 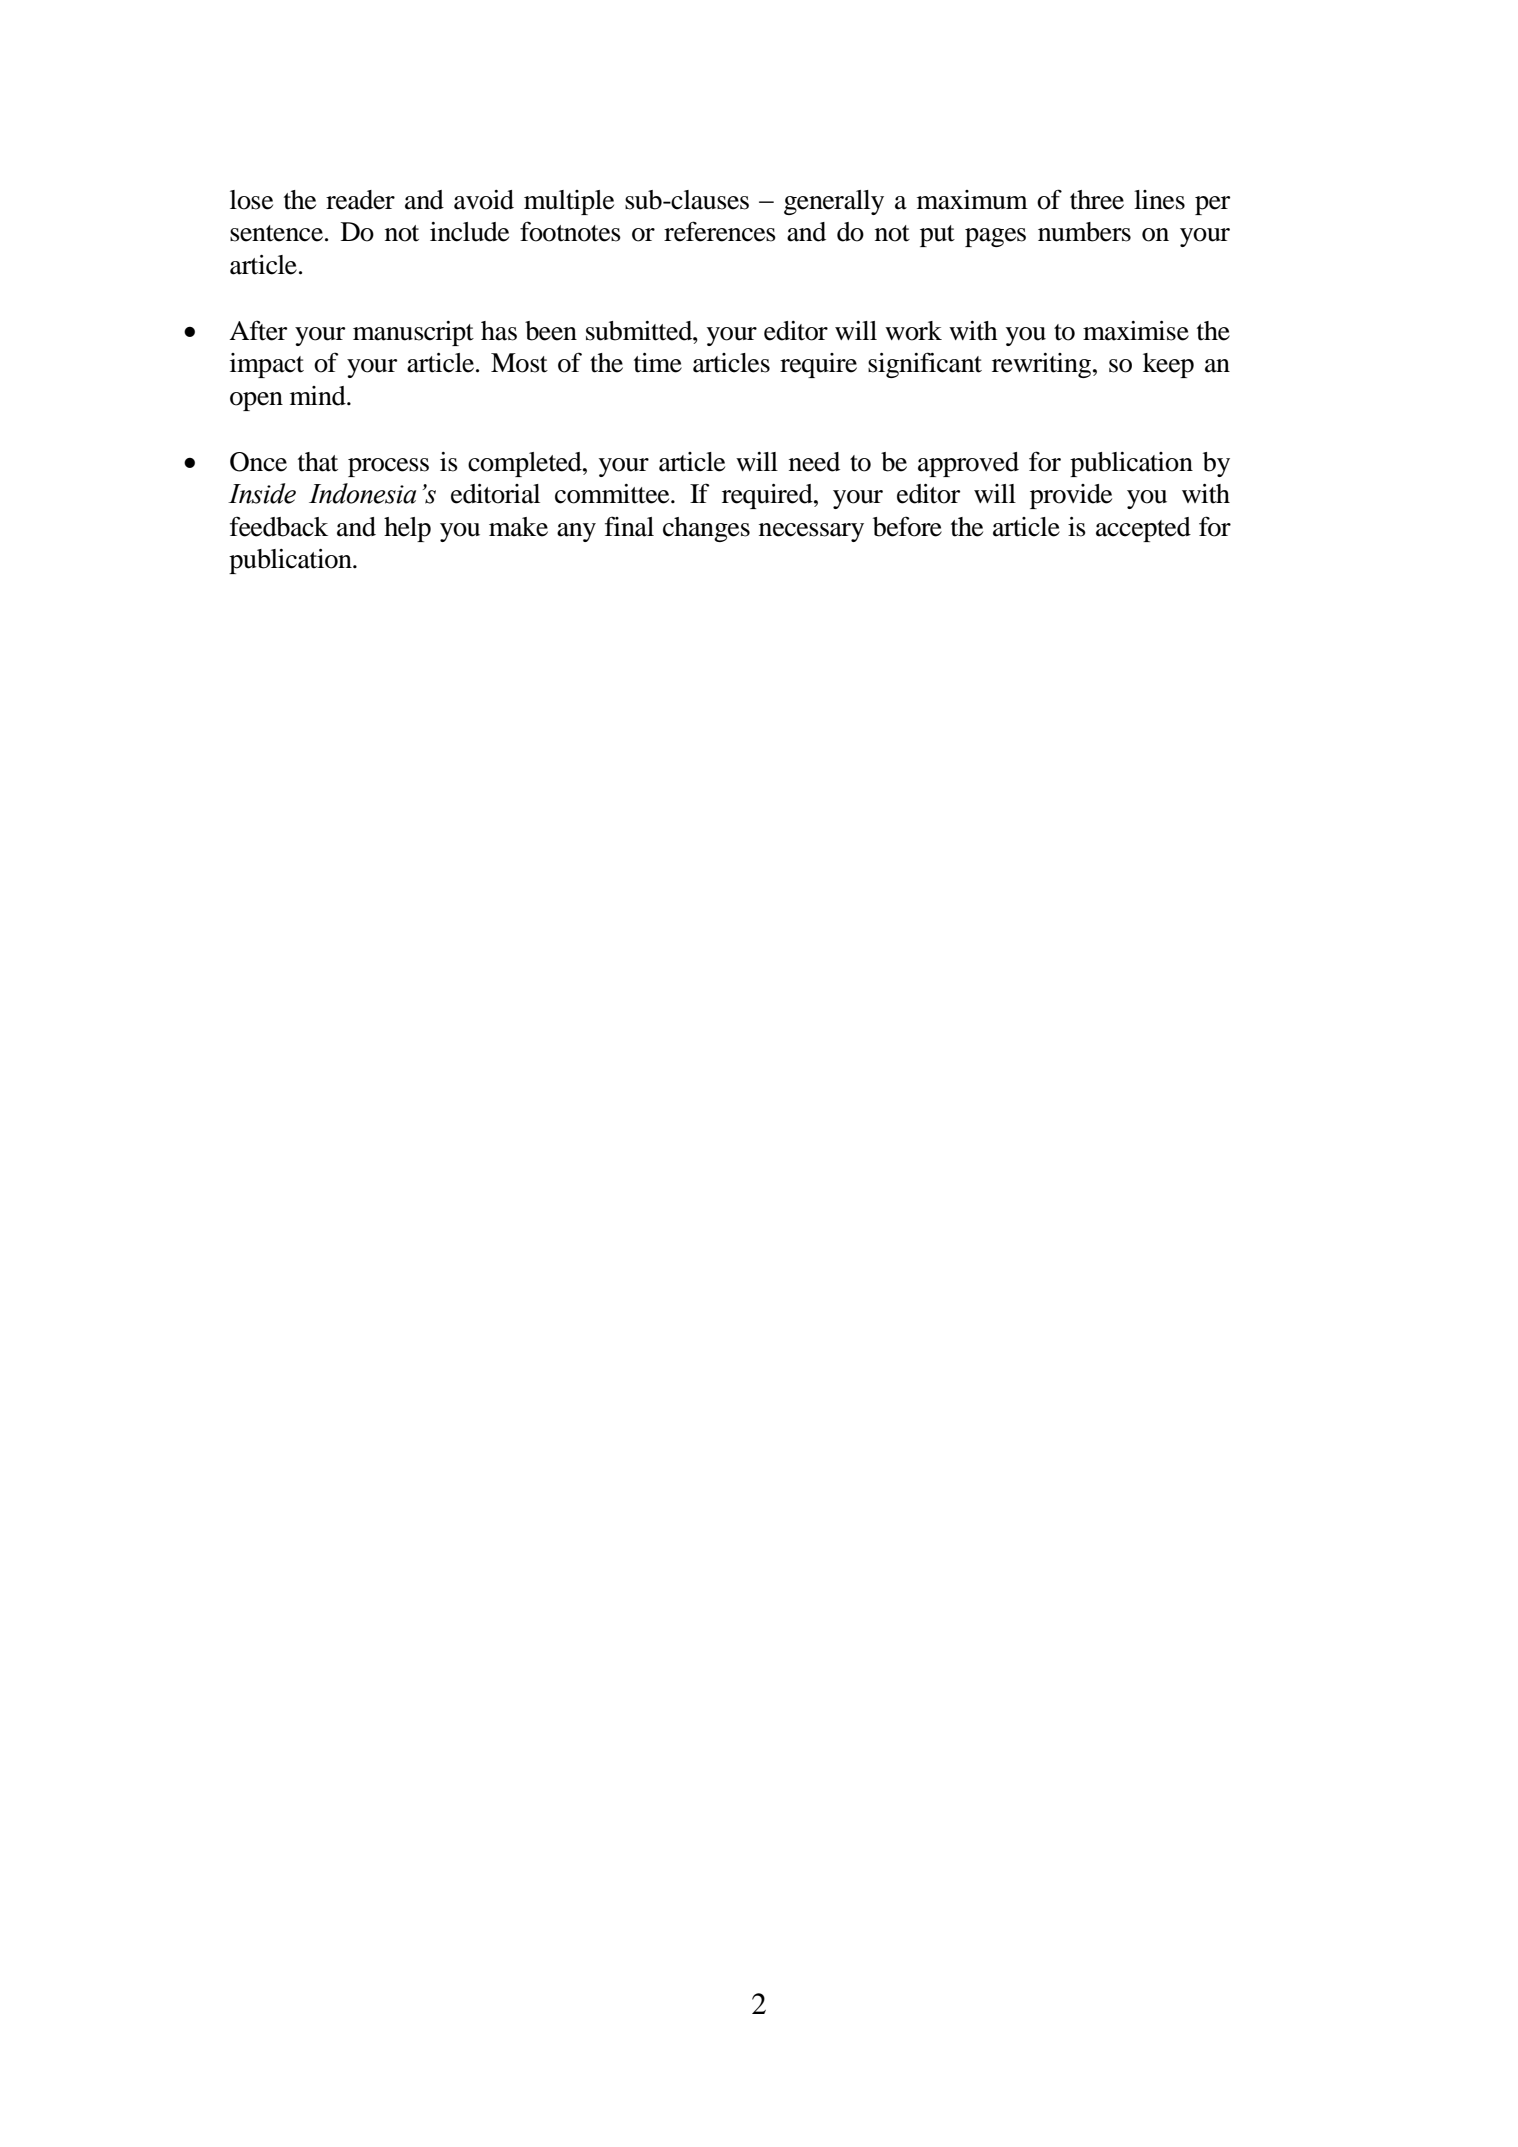 I want to click on impact, so click(x=267, y=365).
